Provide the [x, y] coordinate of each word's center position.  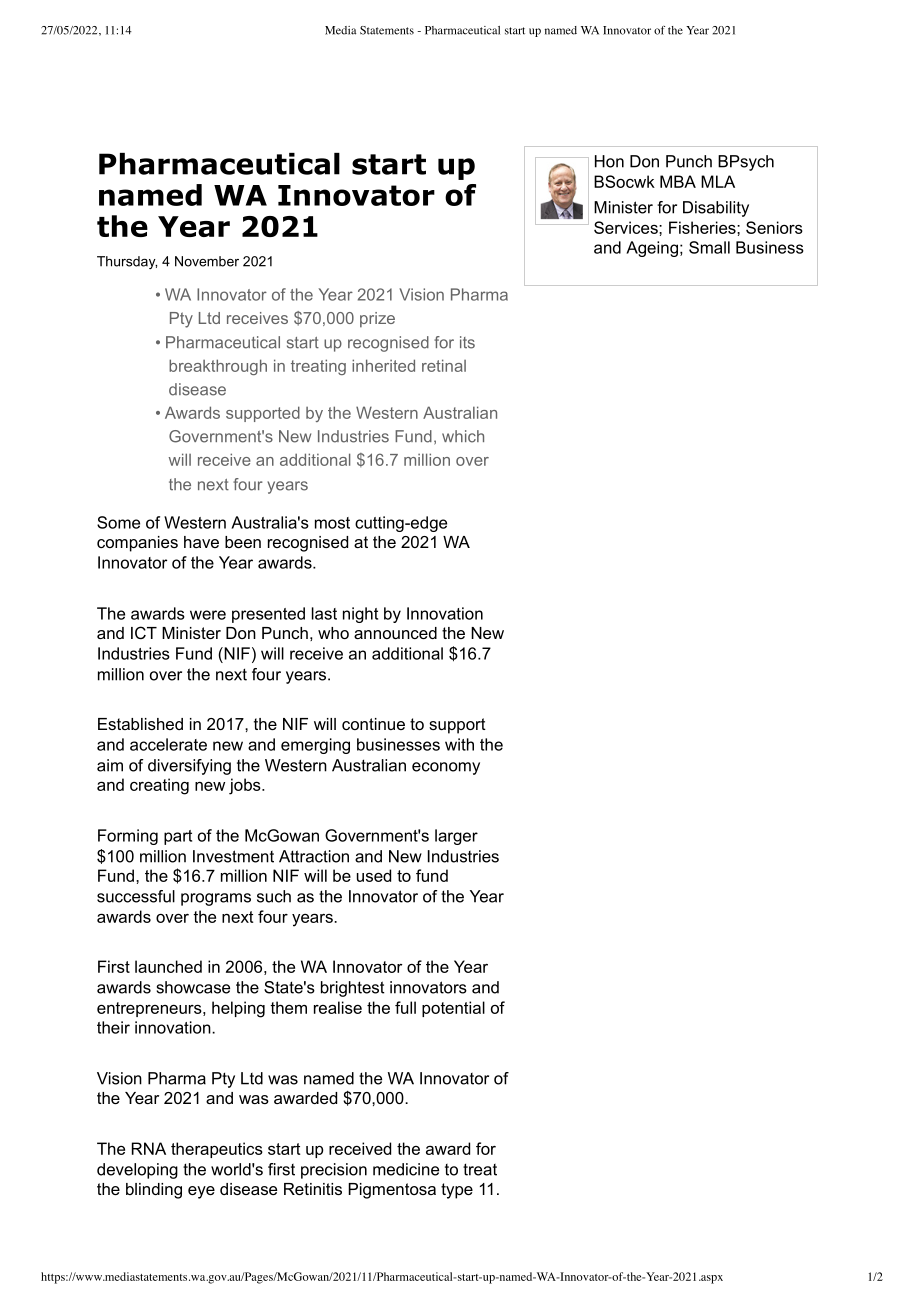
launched [168, 966]
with [459, 744]
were [208, 615]
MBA [678, 181]
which [463, 436]
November [207, 261]
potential [453, 1009]
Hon [609, 161]
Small [709, 247]
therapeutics [217, 1150]
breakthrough [218, 367]
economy [446, 768]
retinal [444, 365]
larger [456, 837]
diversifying [189, 767]
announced [395, 633]
